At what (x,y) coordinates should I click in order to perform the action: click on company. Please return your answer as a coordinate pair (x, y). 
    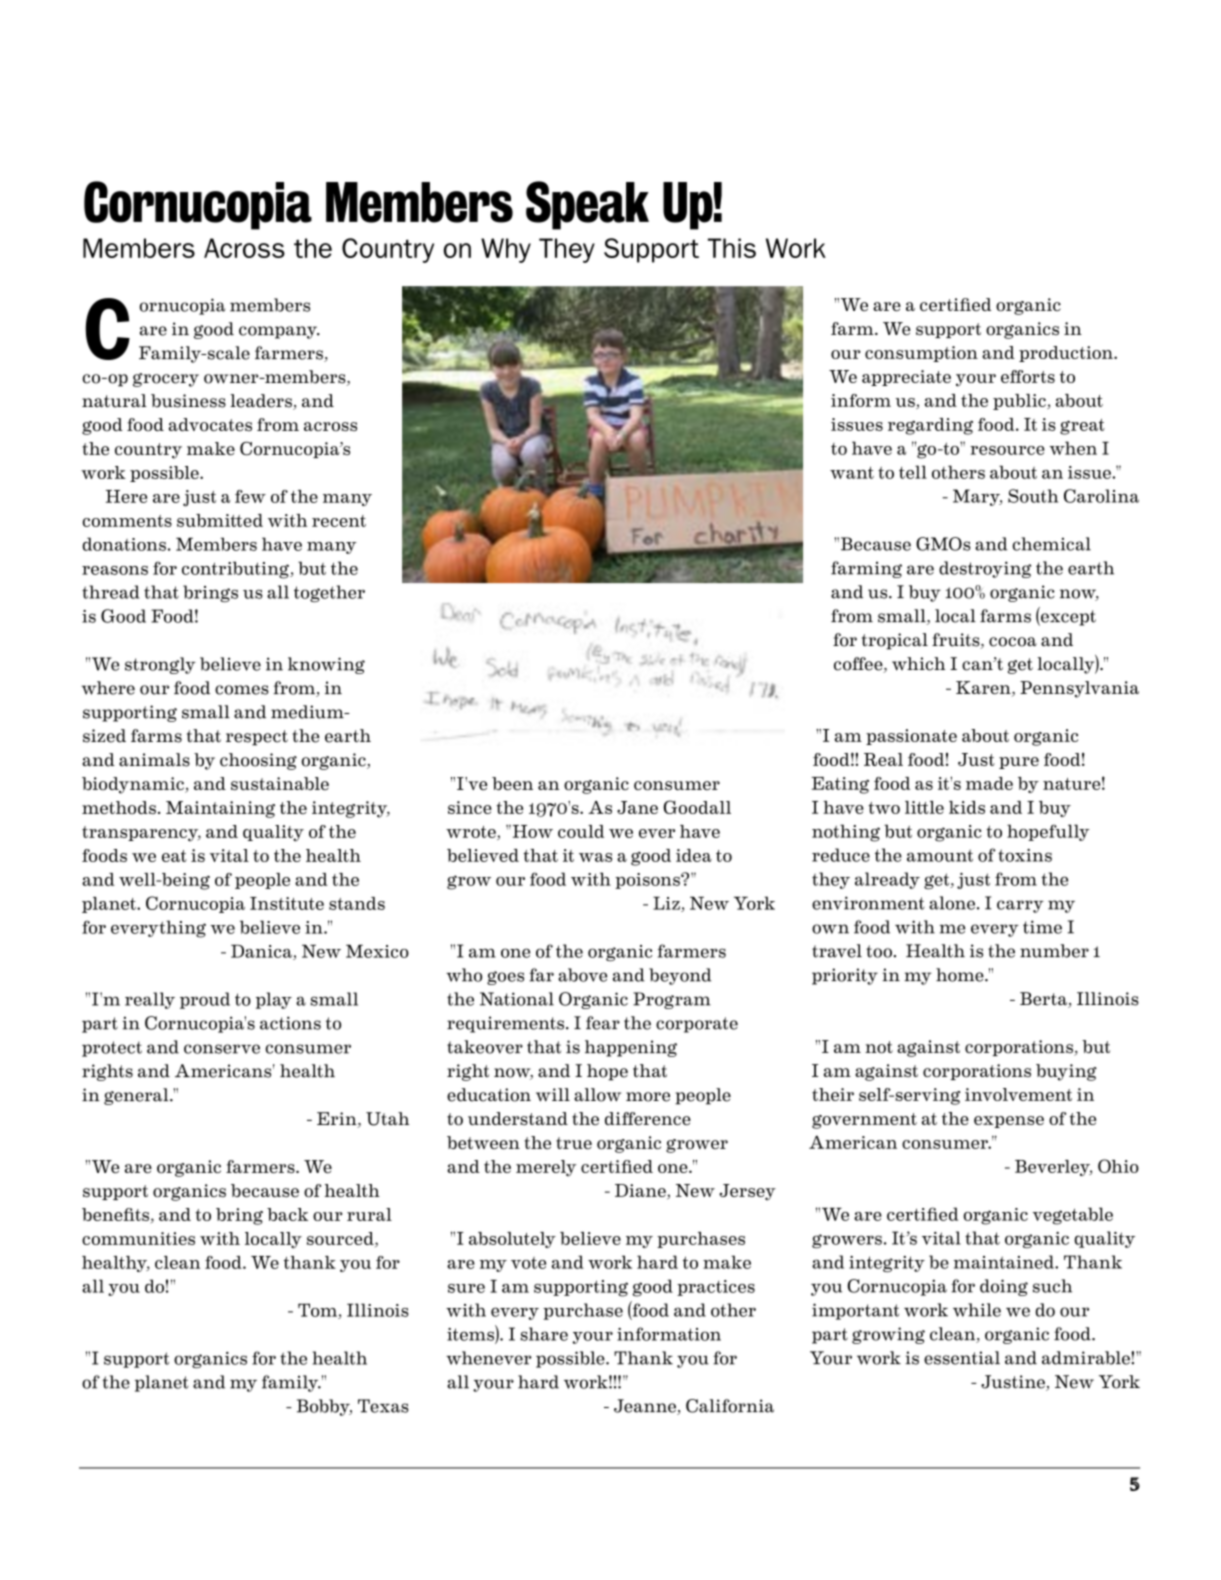
    Looking at the image, I should click on (279, 332).
